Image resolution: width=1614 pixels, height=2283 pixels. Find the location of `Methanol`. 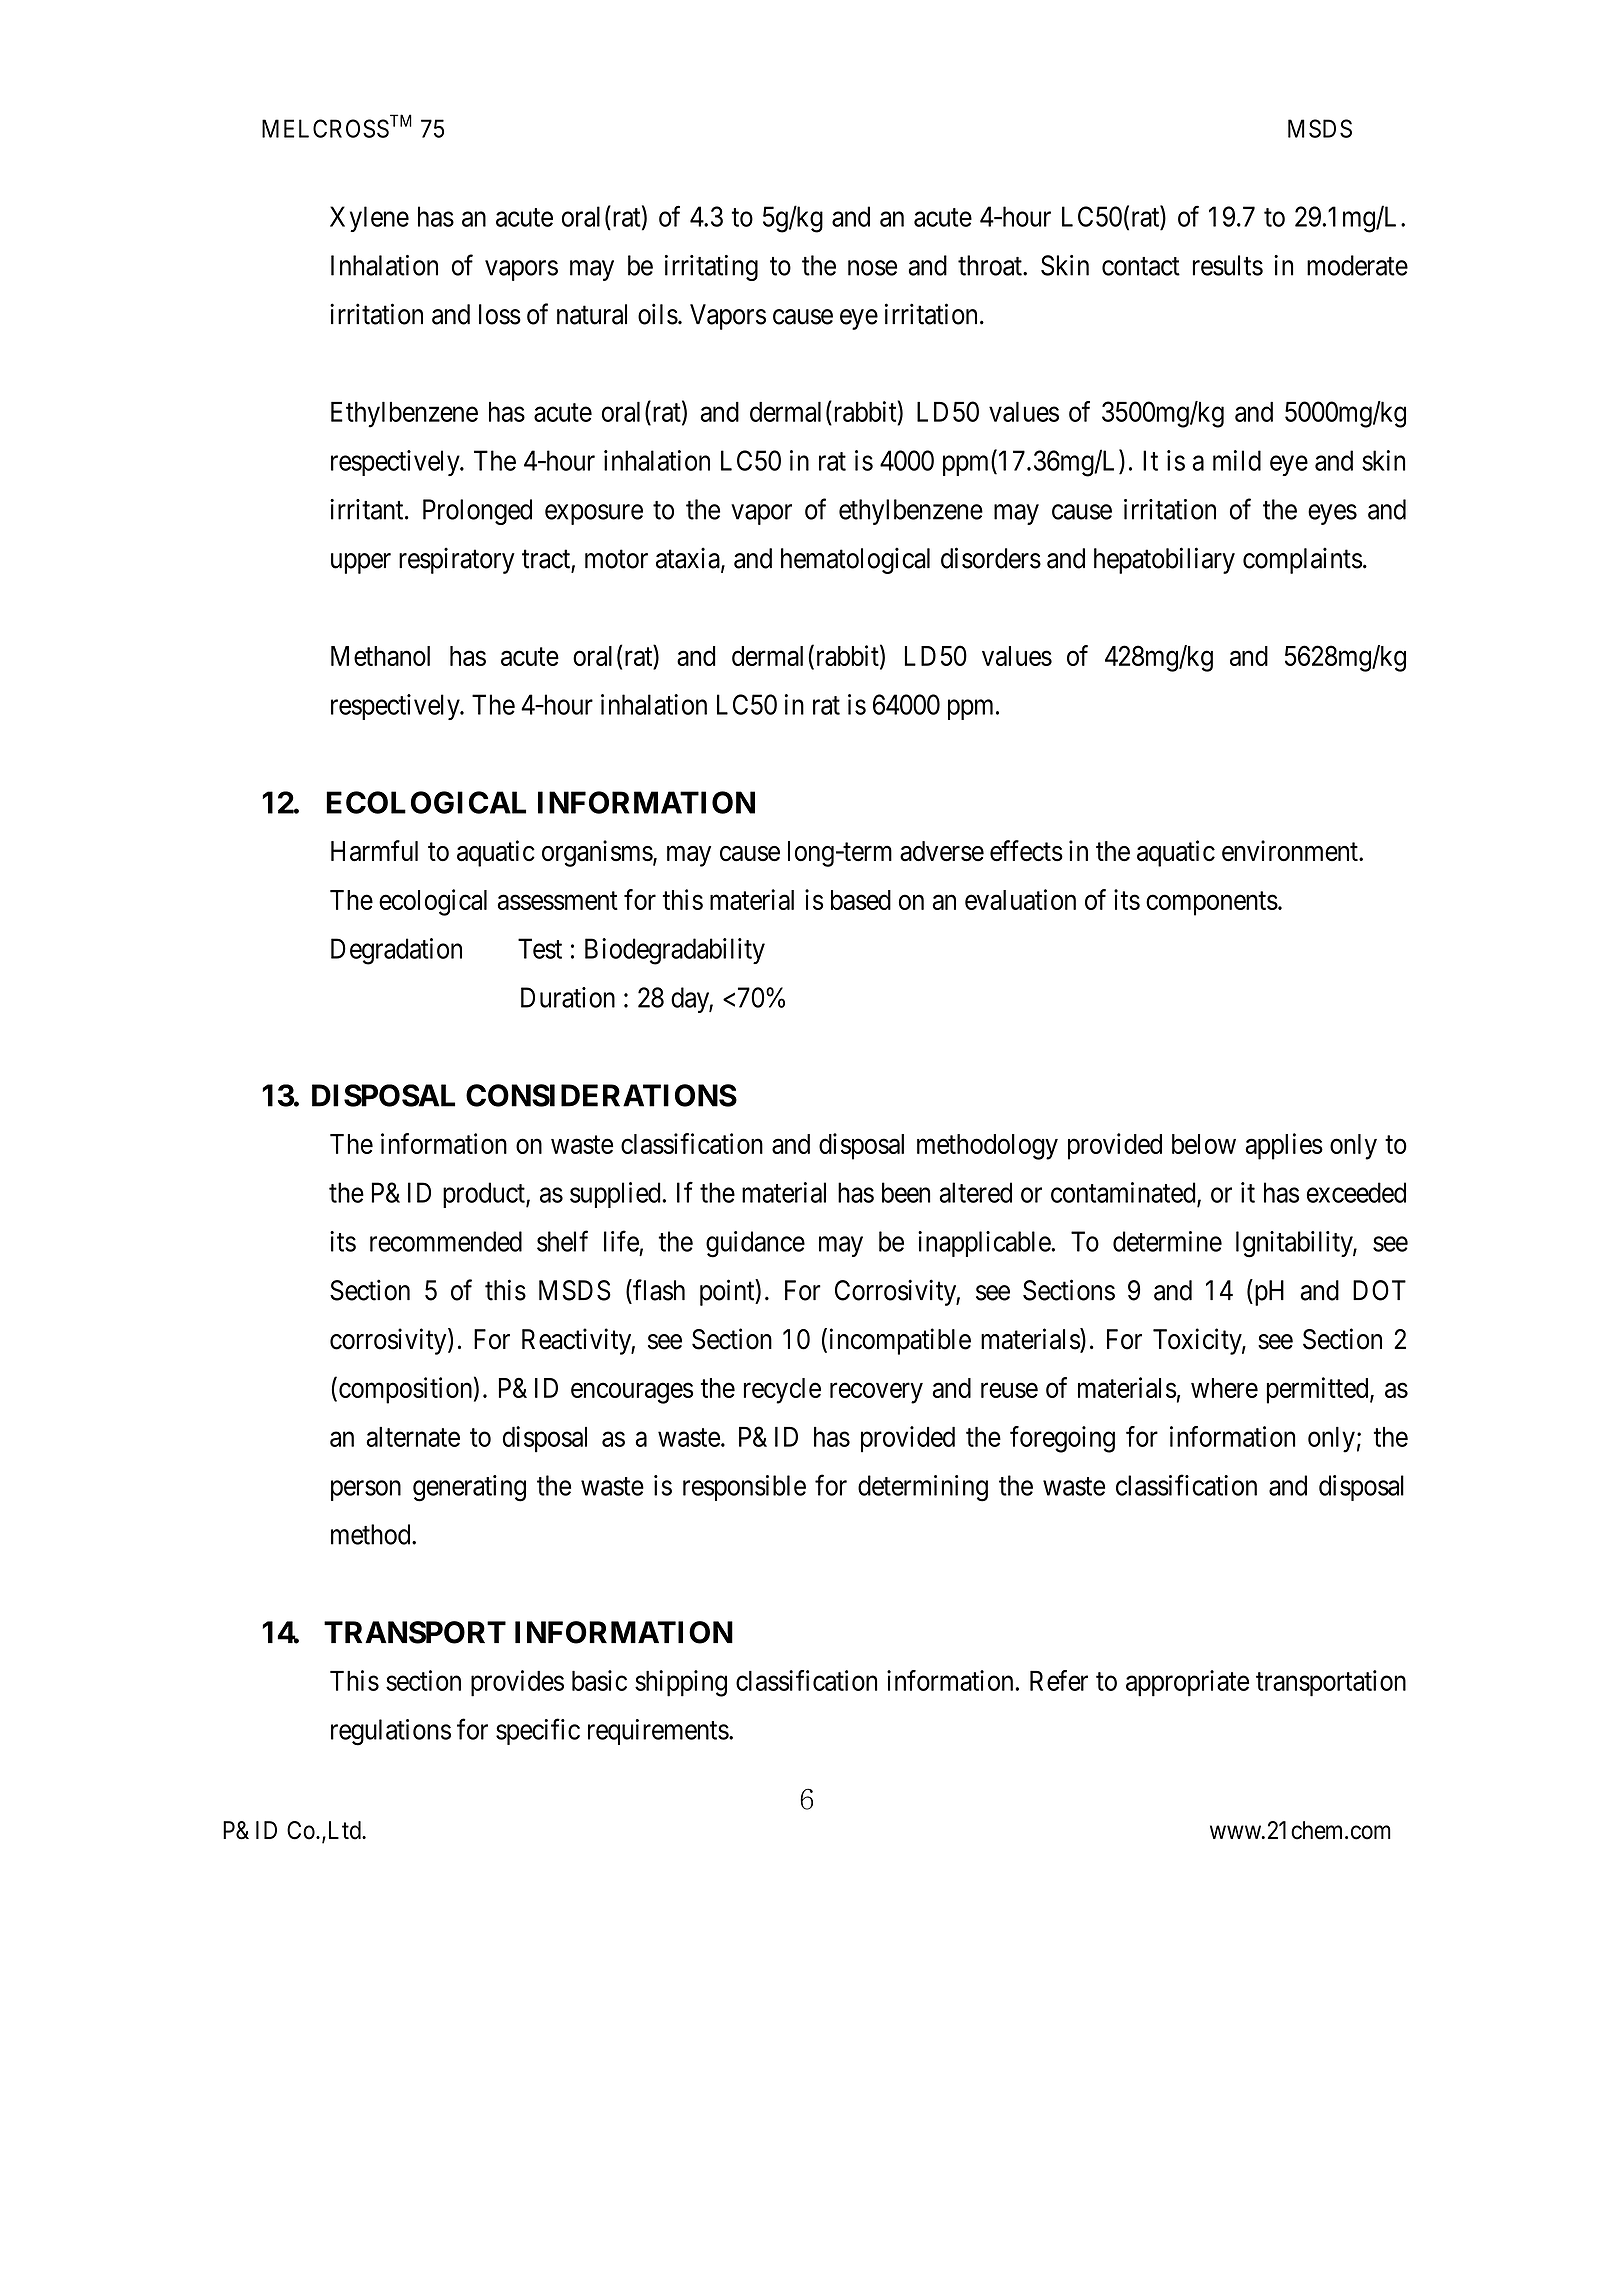

Methanol is located at coordinates (380, 656).
